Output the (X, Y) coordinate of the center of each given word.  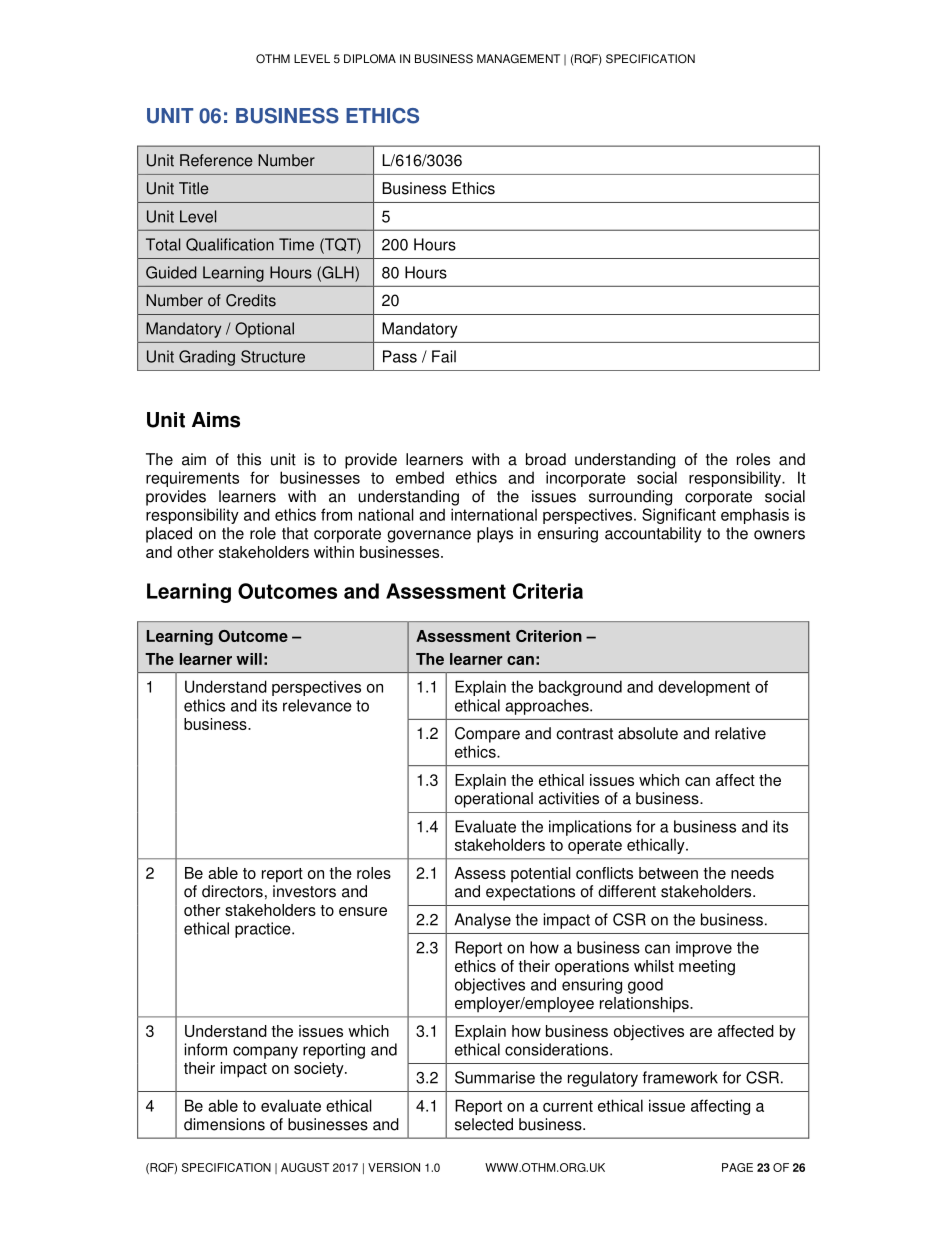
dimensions (224, 1124)
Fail (444, 356)
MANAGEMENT (518, 59)
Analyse (482, 921)
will (249, 659)
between (668, 873)
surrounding (630, 498)
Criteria (548, 591)
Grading (207, 358)
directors (232, 891)
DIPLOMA (370, 59)
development (704, 688)
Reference (216, 160)
